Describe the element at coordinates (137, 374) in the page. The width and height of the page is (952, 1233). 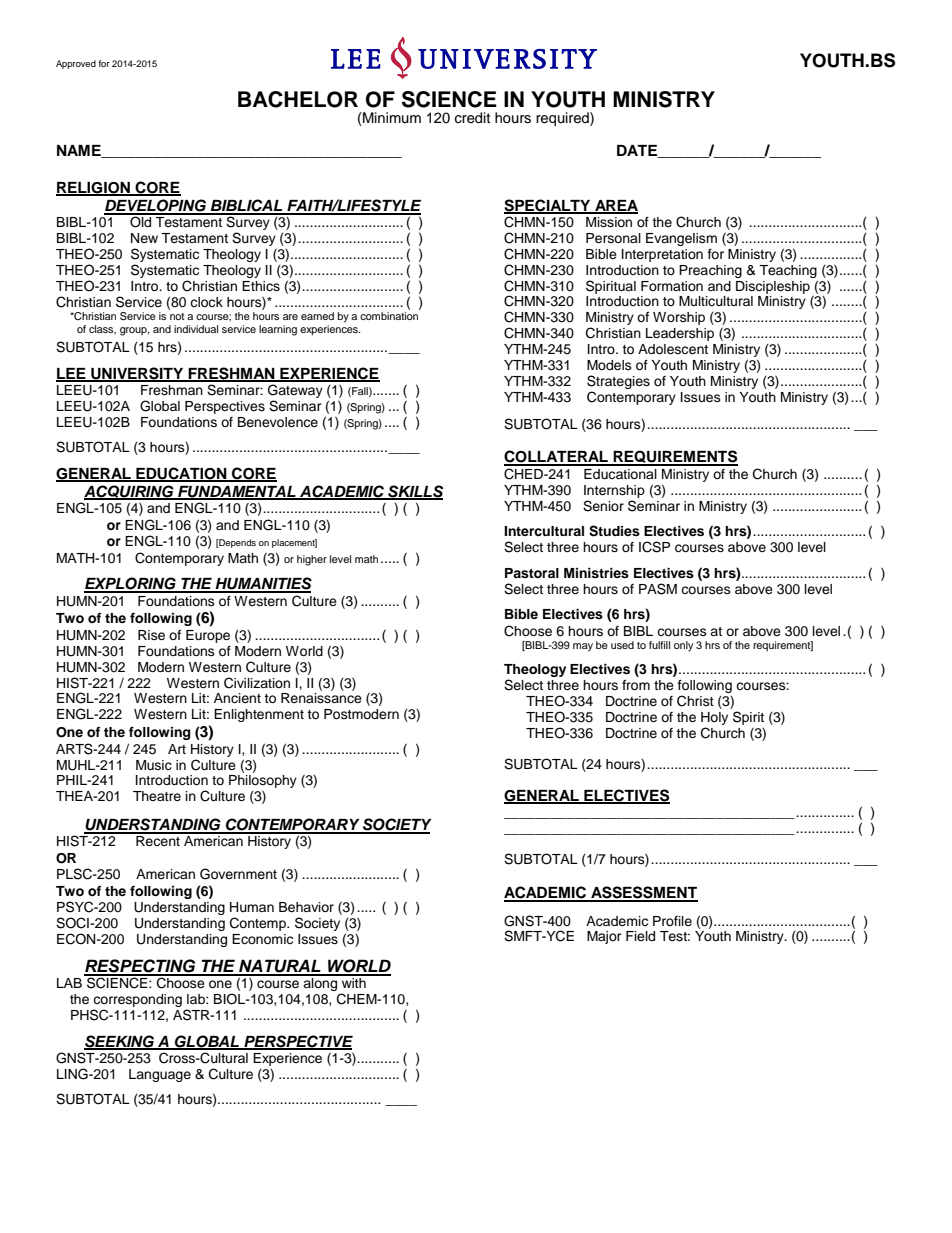
I see `UNIVERSITY` at that location.
